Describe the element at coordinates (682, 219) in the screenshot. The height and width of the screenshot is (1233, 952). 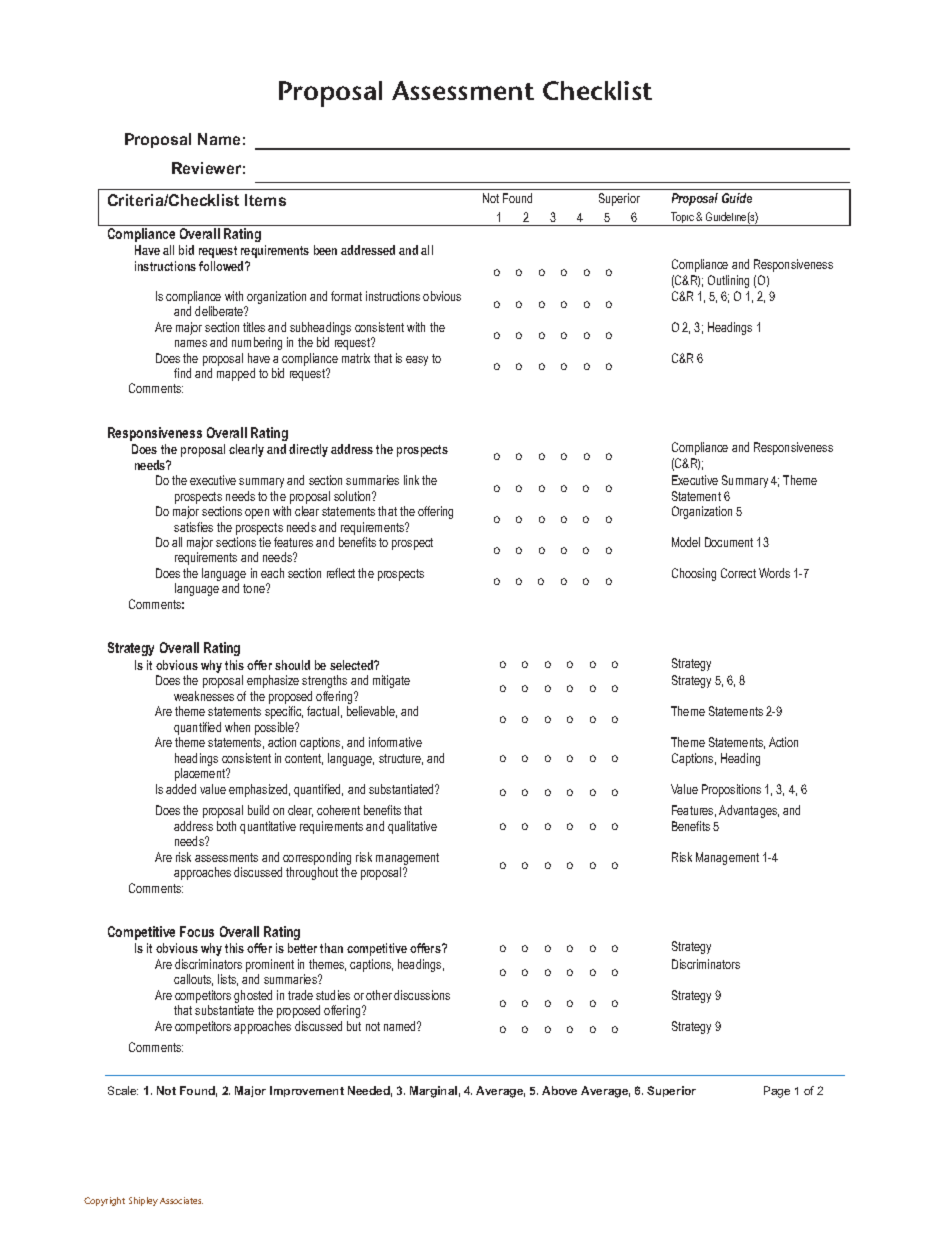
I see `Topic` at that location.
